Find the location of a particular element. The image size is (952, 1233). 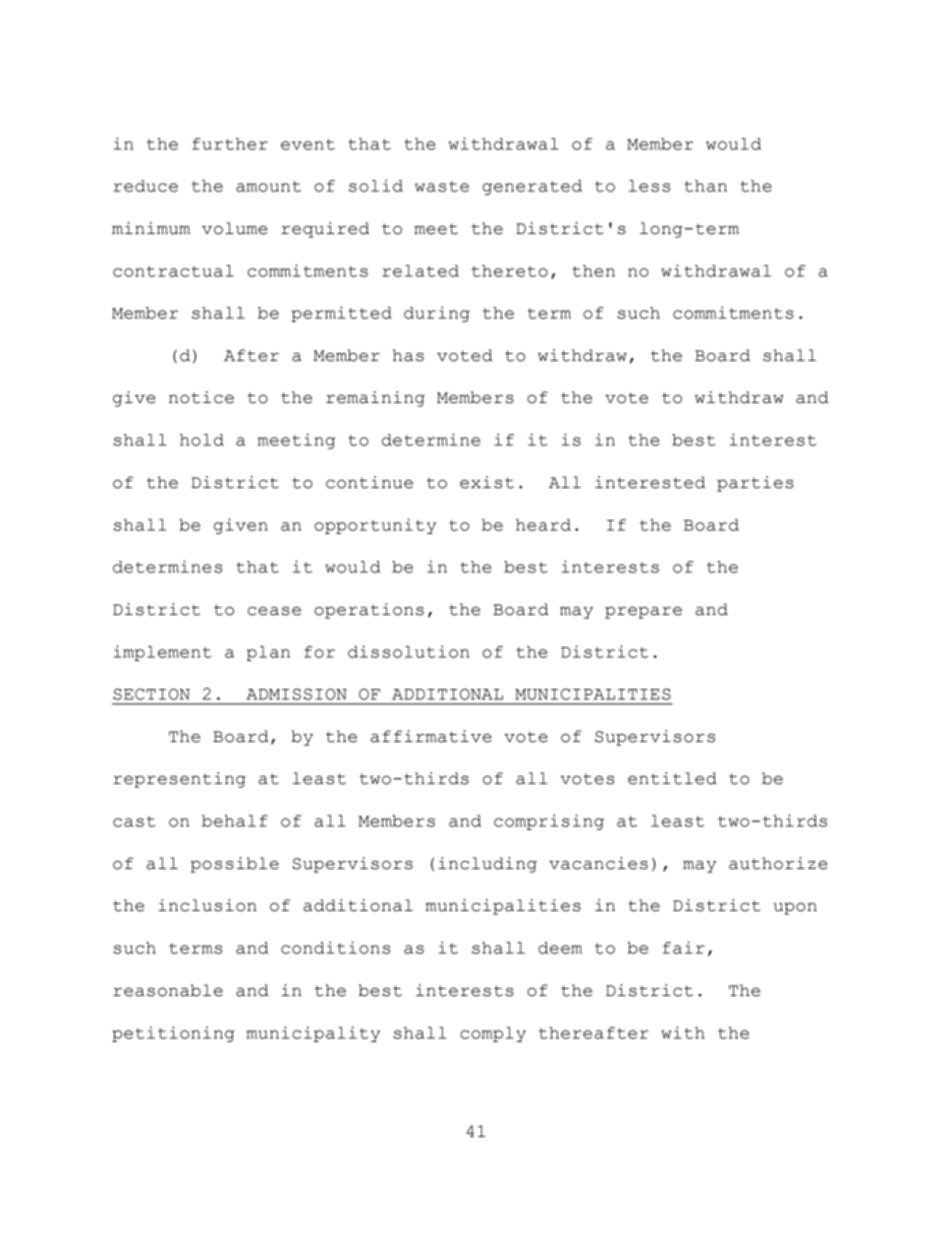

prepare is located at coordinates (643, 613).
